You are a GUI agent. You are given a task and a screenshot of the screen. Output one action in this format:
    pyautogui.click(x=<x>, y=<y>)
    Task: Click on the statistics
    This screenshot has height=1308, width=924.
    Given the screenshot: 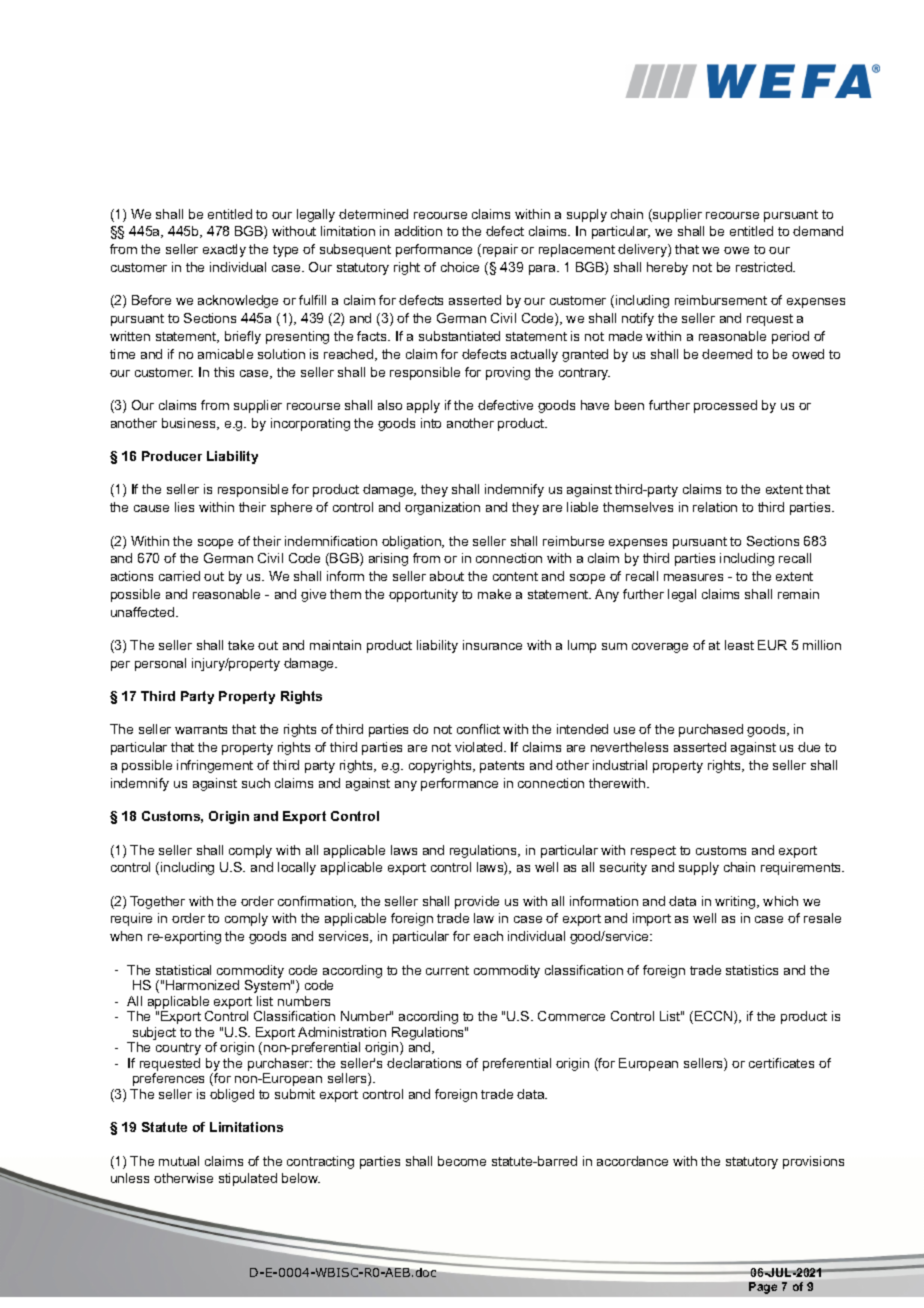 What is the action you would take?
    pyautogui.click(x=752, y=970)
